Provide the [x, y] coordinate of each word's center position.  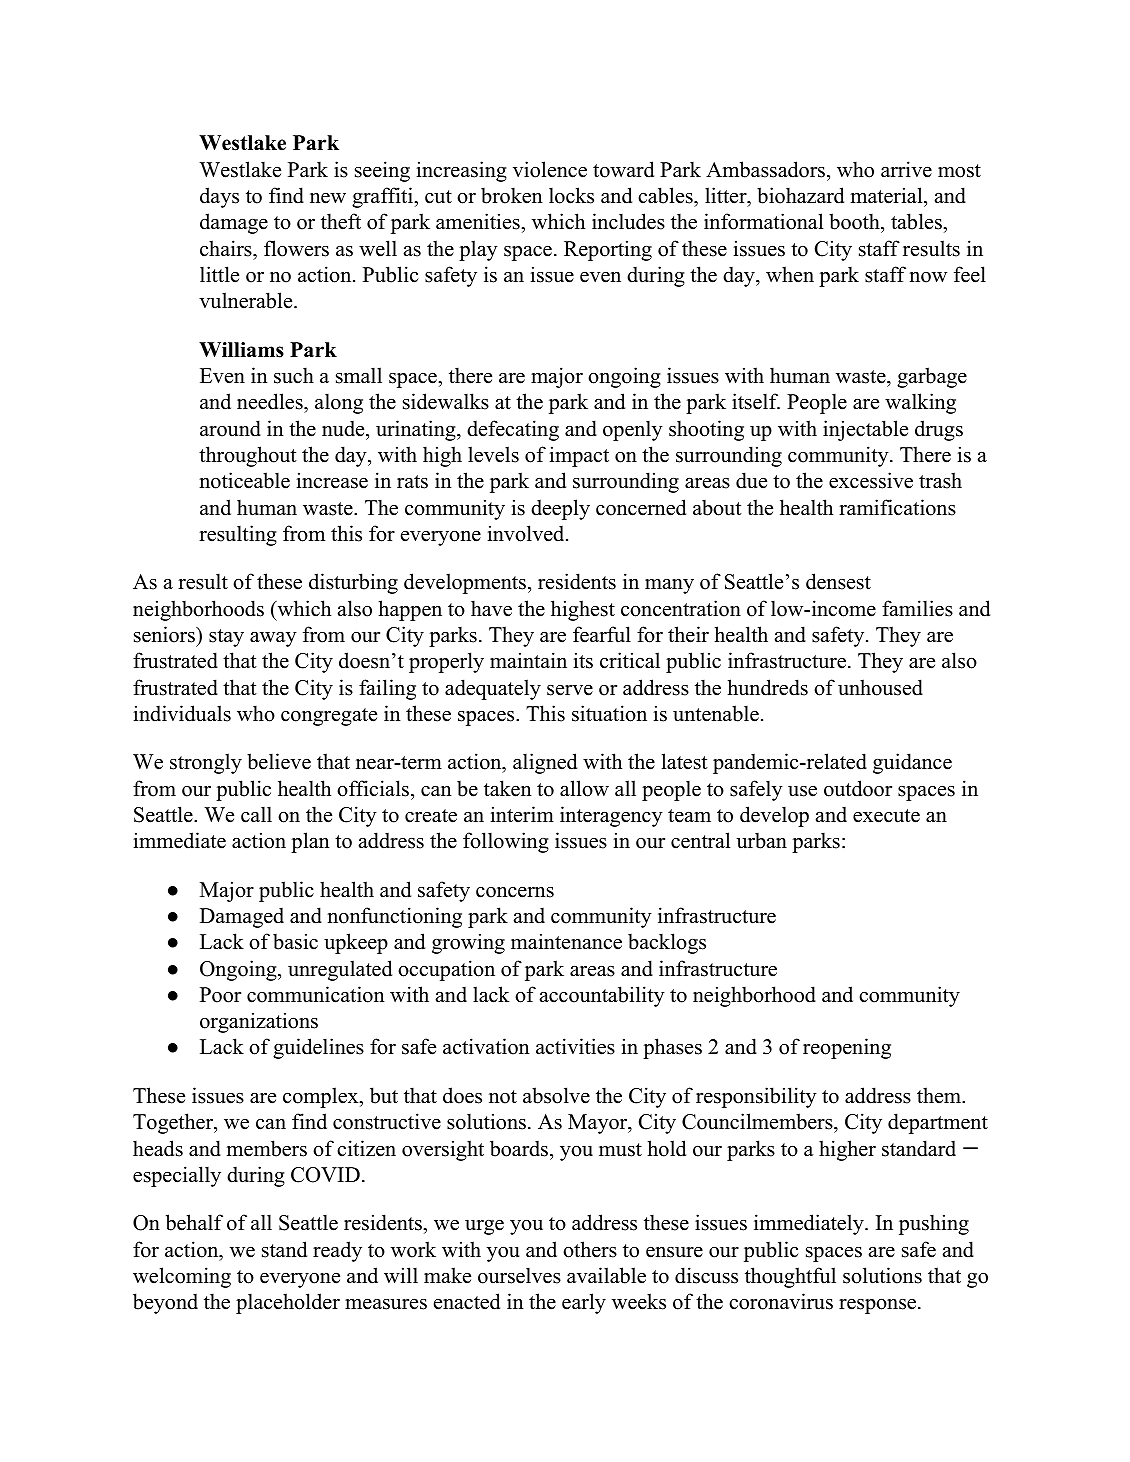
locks [571, 195]
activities [575, 1046]
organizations [259, 1022]
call [256, 814]
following [506, 842]
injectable [865, 430]
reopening [847, 1048]
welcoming [182, 1277]
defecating [513, 430]
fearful [602, 634]
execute [886, 816]
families [917, 608]
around [230, 428]
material [886, 195]
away [273, 639]
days [219, 197]
